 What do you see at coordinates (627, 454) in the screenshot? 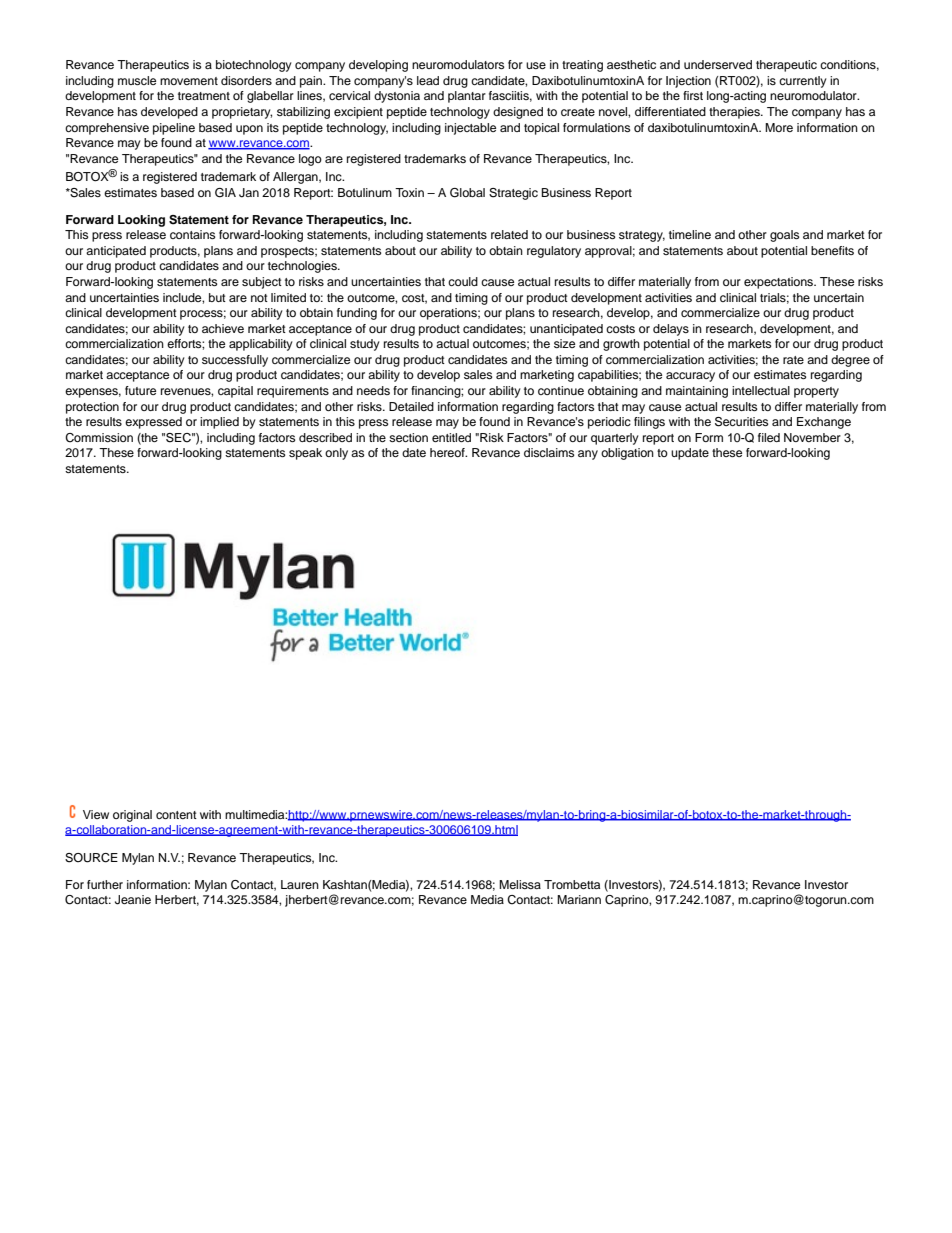
I see `obligation` at bounding box center [627, 454].
